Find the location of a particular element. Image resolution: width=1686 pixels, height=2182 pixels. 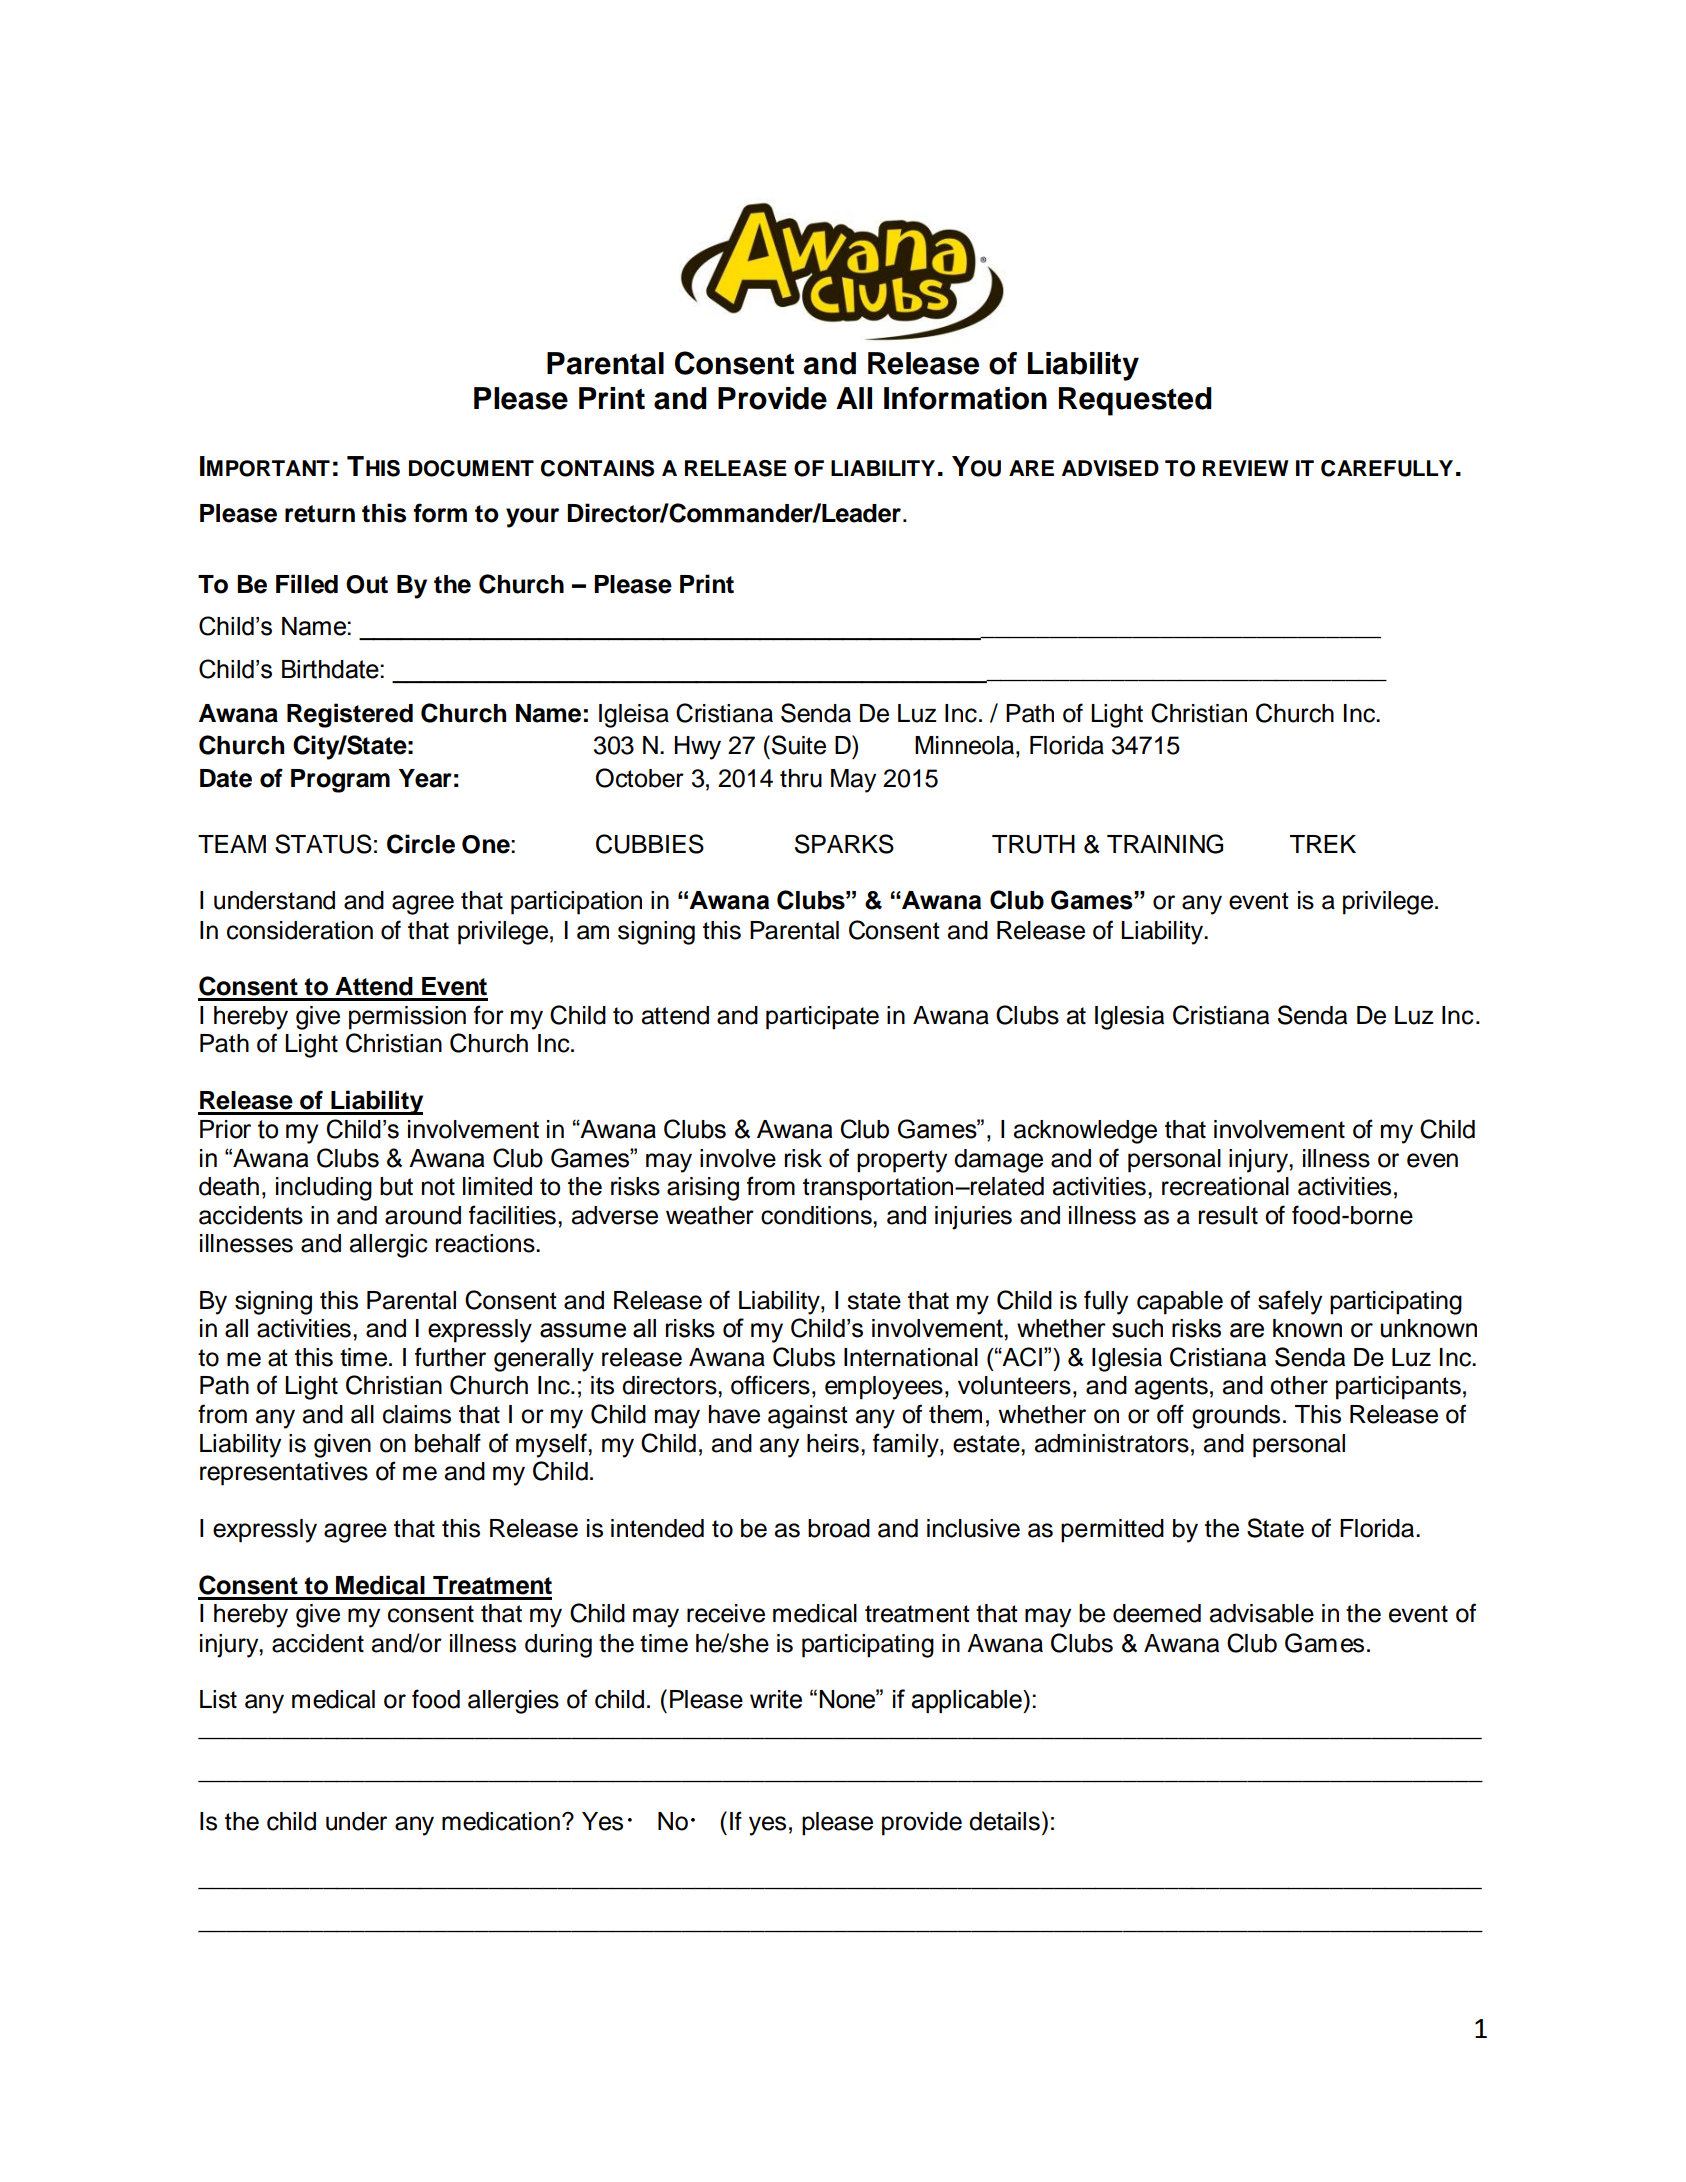

conditions is located at coordinates (817, 1215).
